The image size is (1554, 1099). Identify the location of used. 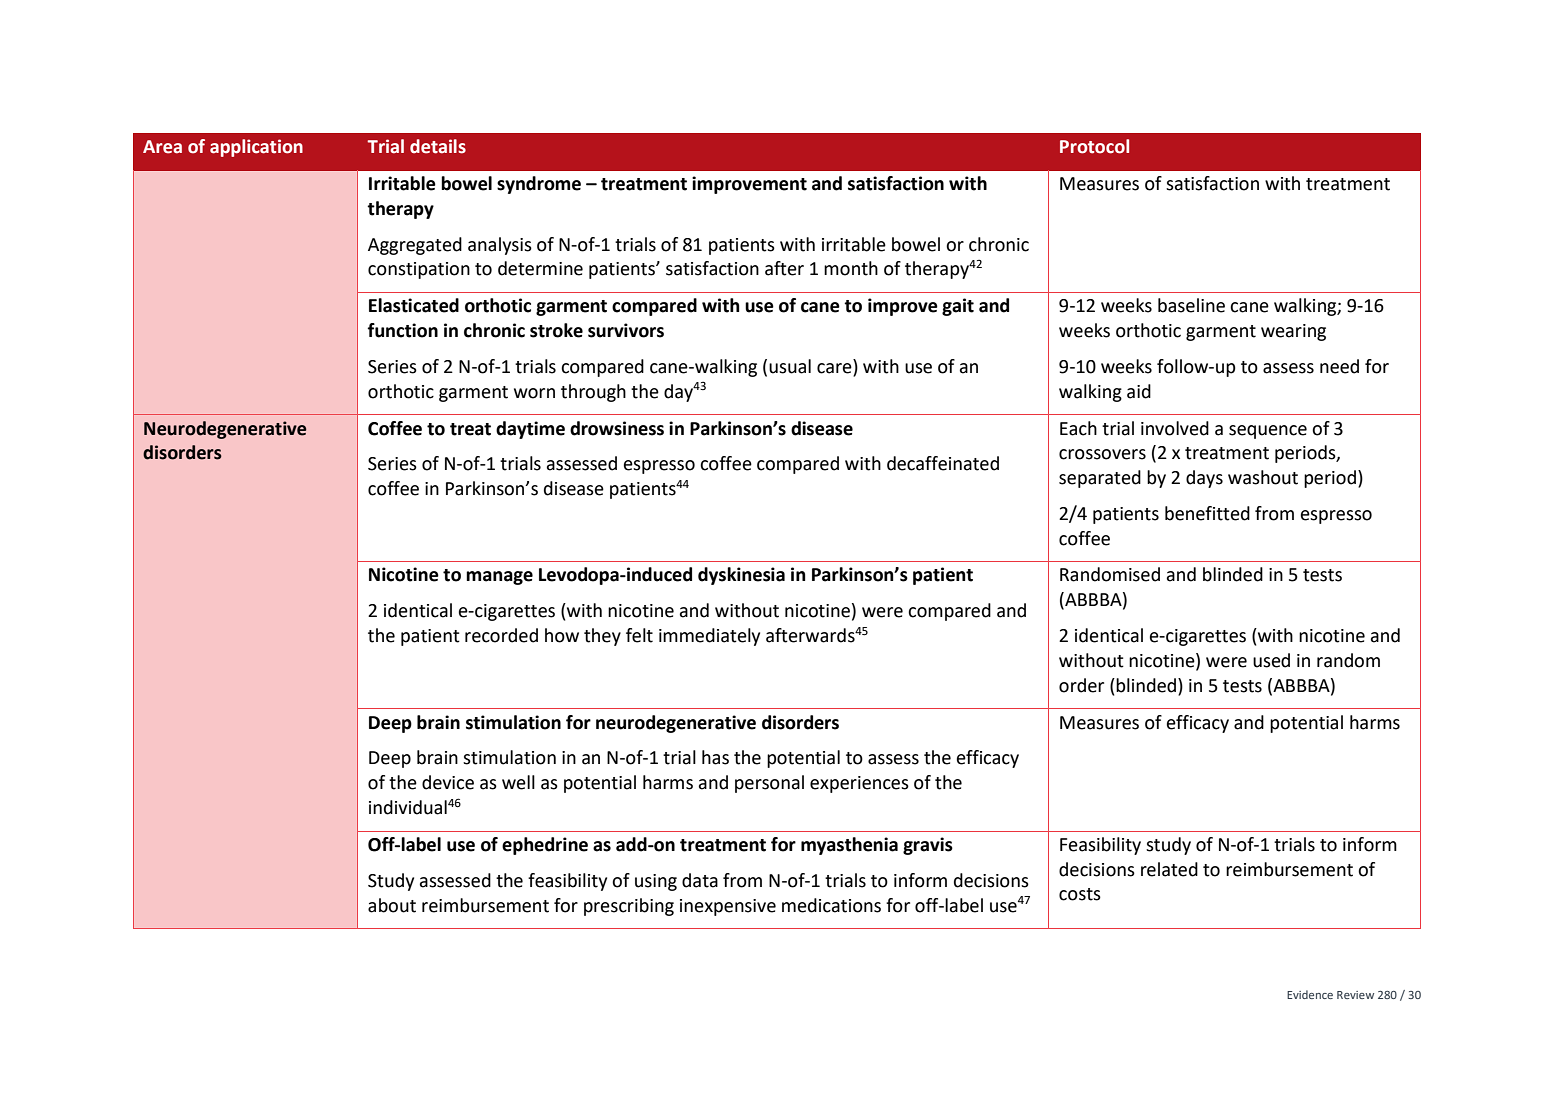
(1271, 660).
